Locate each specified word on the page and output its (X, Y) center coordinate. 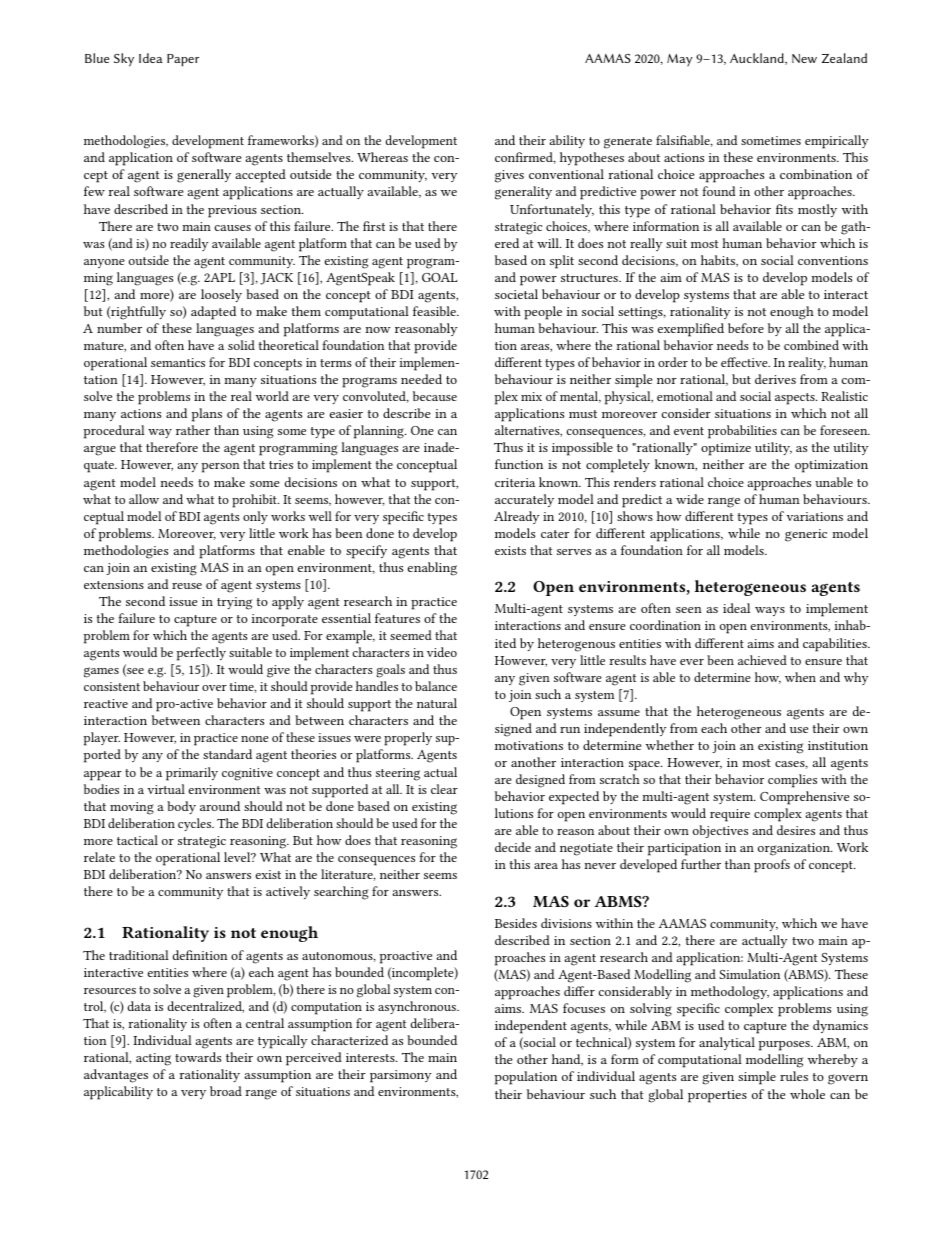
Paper (183, 60)
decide (513, 847)
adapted (213, 313)
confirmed (525, 158)
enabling (432, 569)
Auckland (758, 59)
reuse (187, 586)
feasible (435, 311)
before (746, 328)
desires (796, 830)
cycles (196, 824)
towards (198, 1057)
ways (770, 611)
